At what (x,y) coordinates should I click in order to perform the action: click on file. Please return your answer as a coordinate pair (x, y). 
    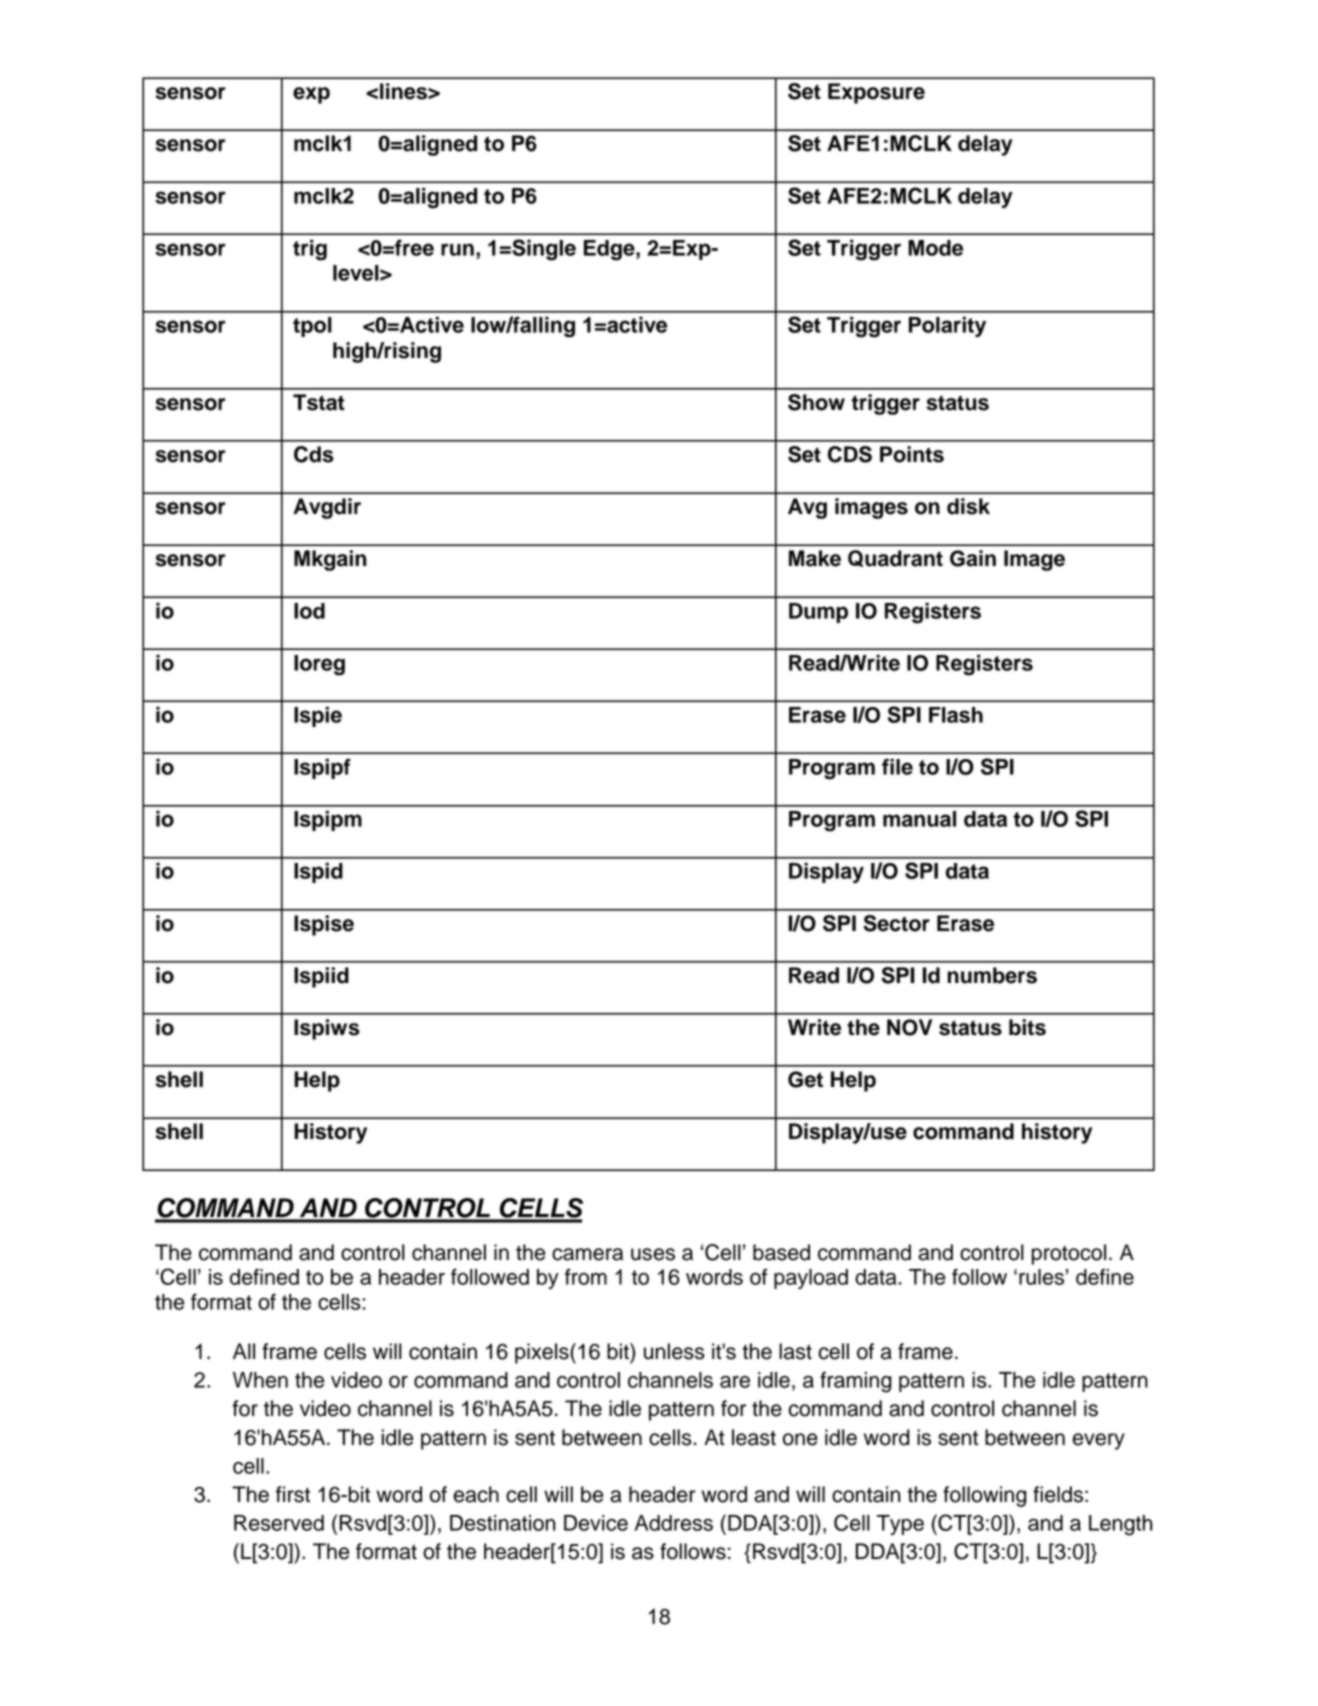
    Looking at the image, I should click on (897, 766).
